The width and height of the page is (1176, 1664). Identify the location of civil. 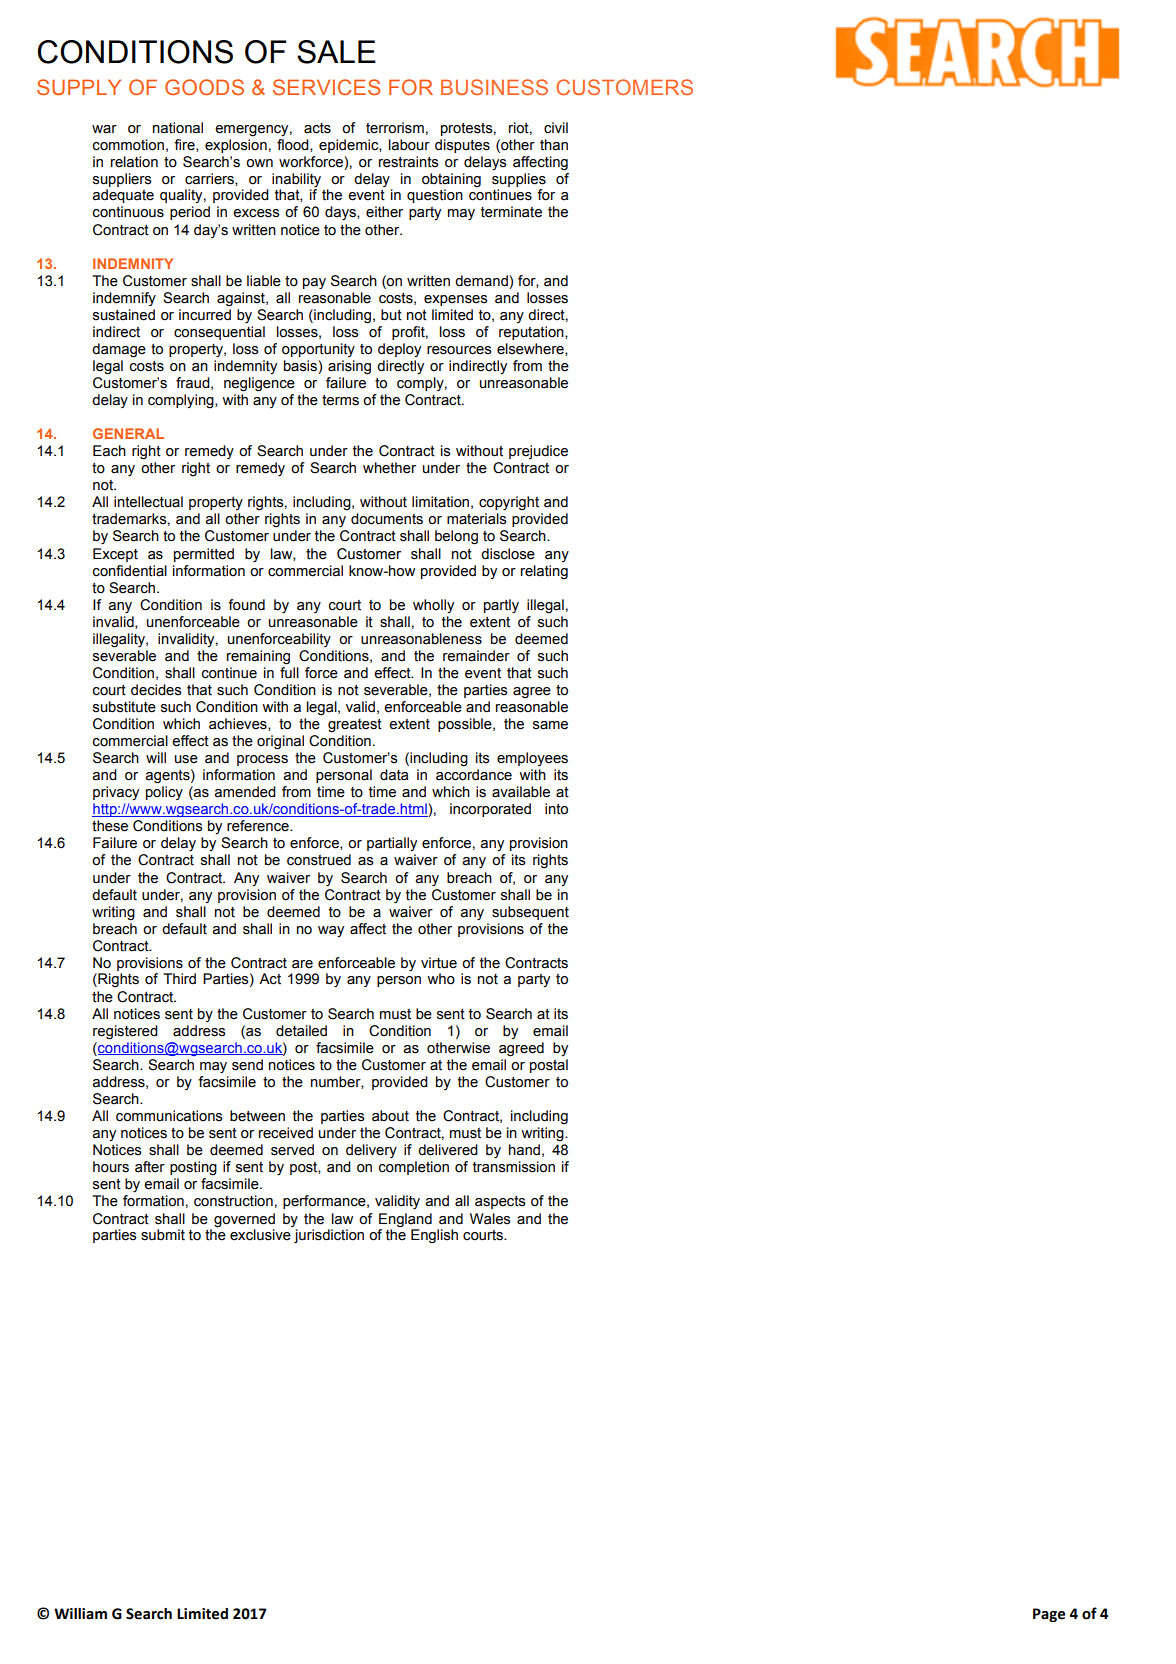
(556, 128).
